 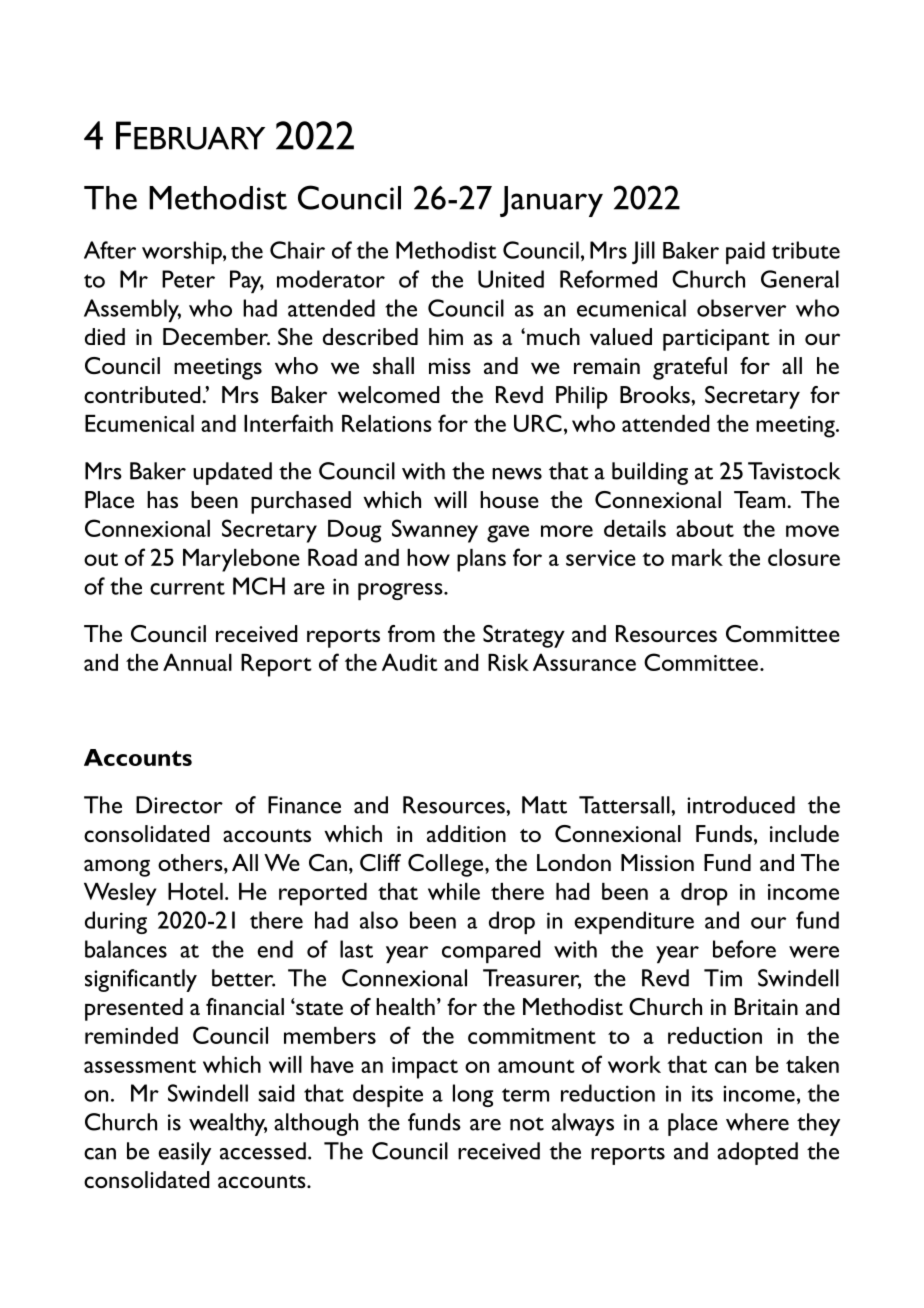 I want to click on while, so click(x=454, y=891).
